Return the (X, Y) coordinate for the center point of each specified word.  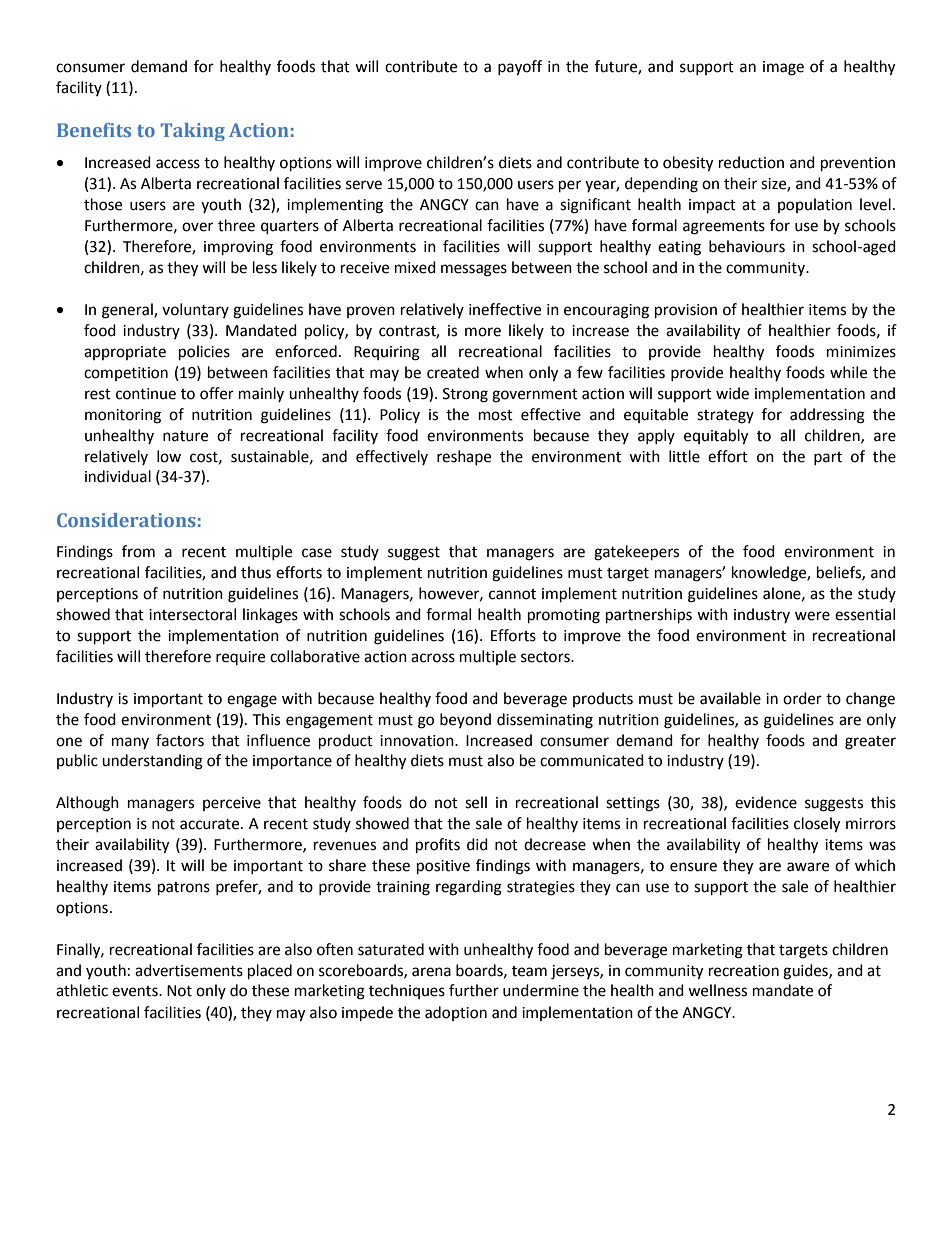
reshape (464, 457)
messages (474, 270)
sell (476, 802)
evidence (766, 802)
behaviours (747, 246)
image (783, 68)
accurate (211, 824)
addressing (827, 416)
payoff (520, 68)
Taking (193, 132)
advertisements (189, 970)
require (240, 658)
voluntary (195, 310)
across (433, 658)
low (169, 456)
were (812, 616)
